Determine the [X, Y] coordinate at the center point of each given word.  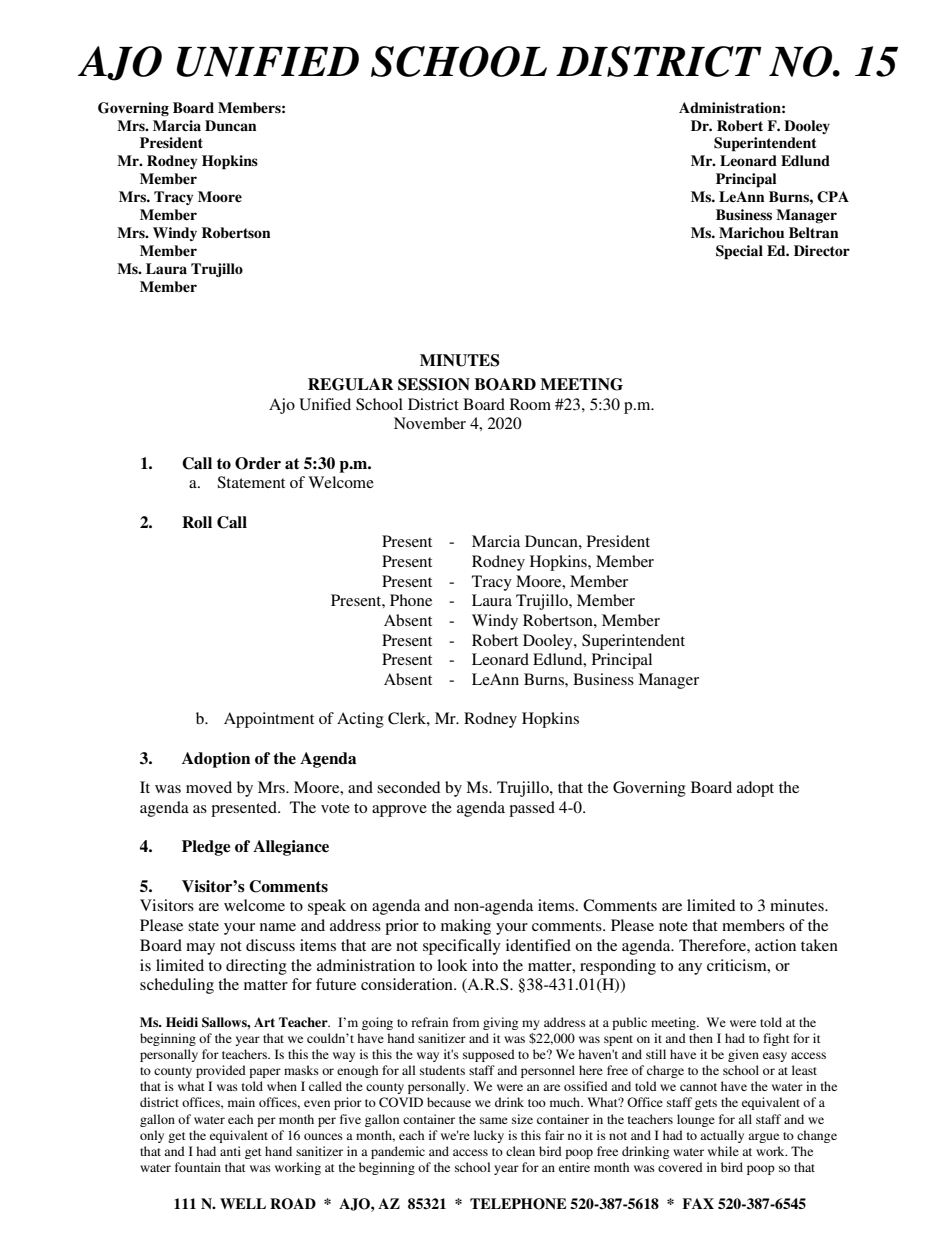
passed [532, 809]
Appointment [269, 720]
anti [230, 1151]
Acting [360, 720]
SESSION [434, 384]
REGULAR [350, 384]
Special [739, 252]
